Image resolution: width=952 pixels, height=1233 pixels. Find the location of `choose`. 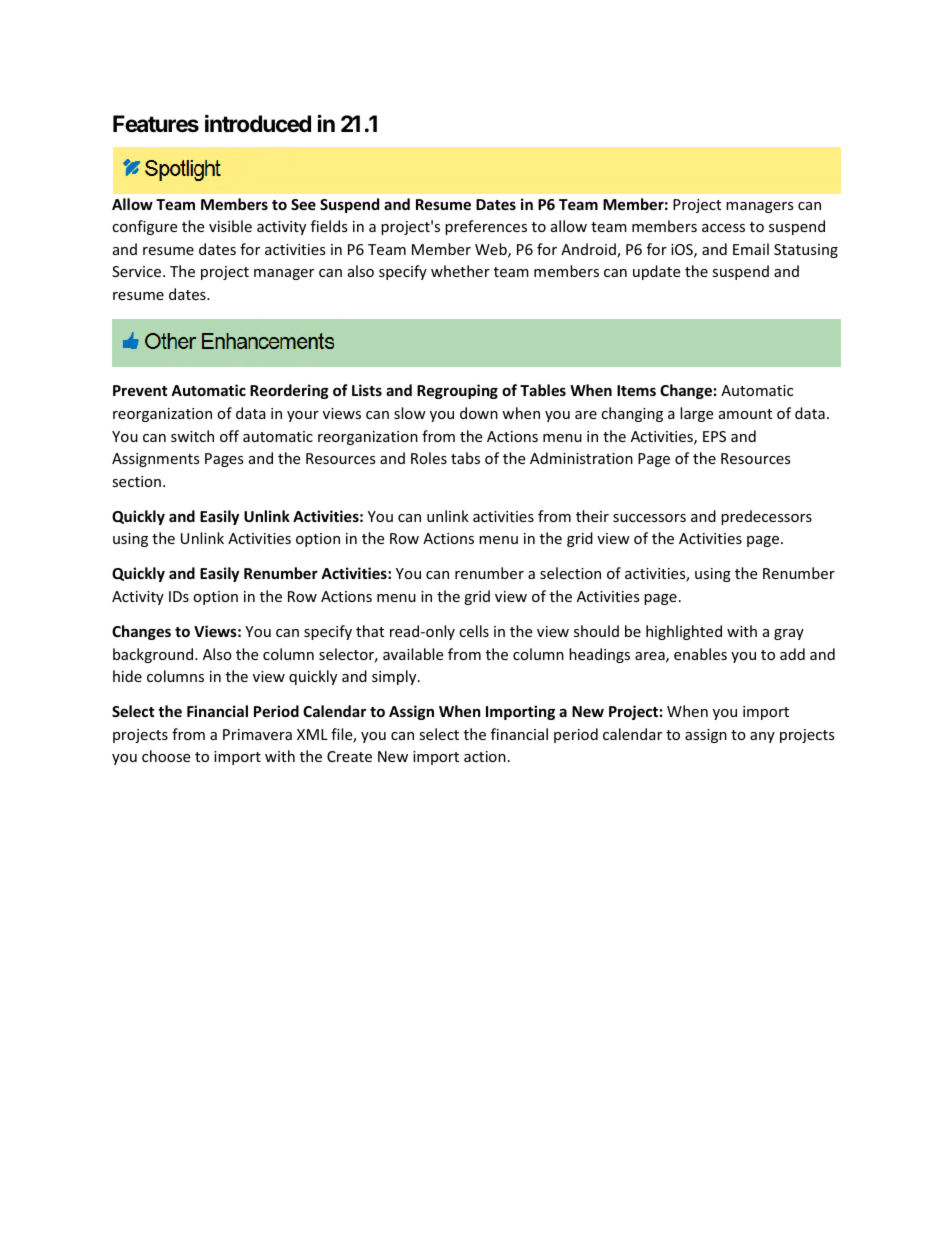

choose is located at coordinates (166, 756).
